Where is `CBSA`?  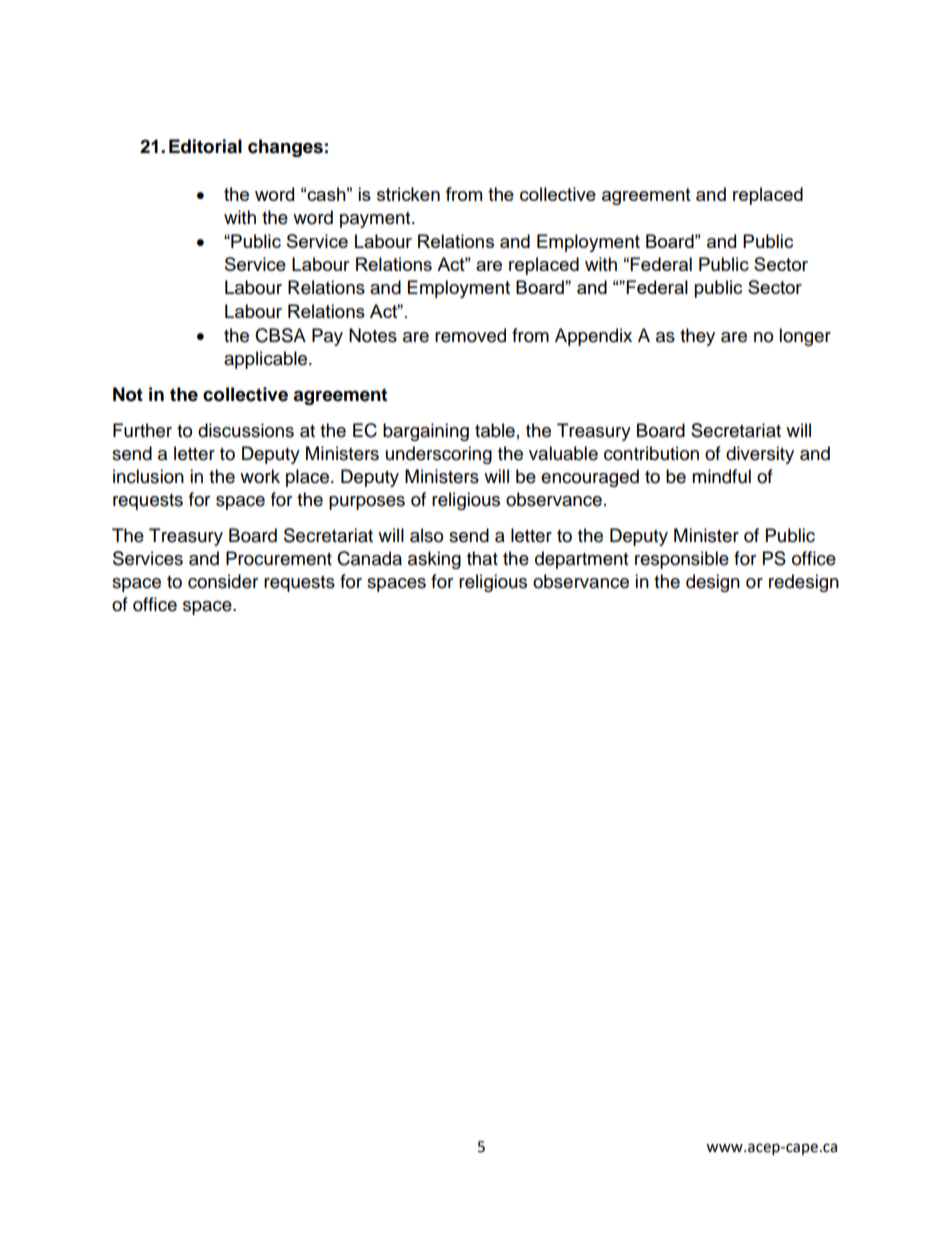 CBSA is located at coordinates (280, 335).
